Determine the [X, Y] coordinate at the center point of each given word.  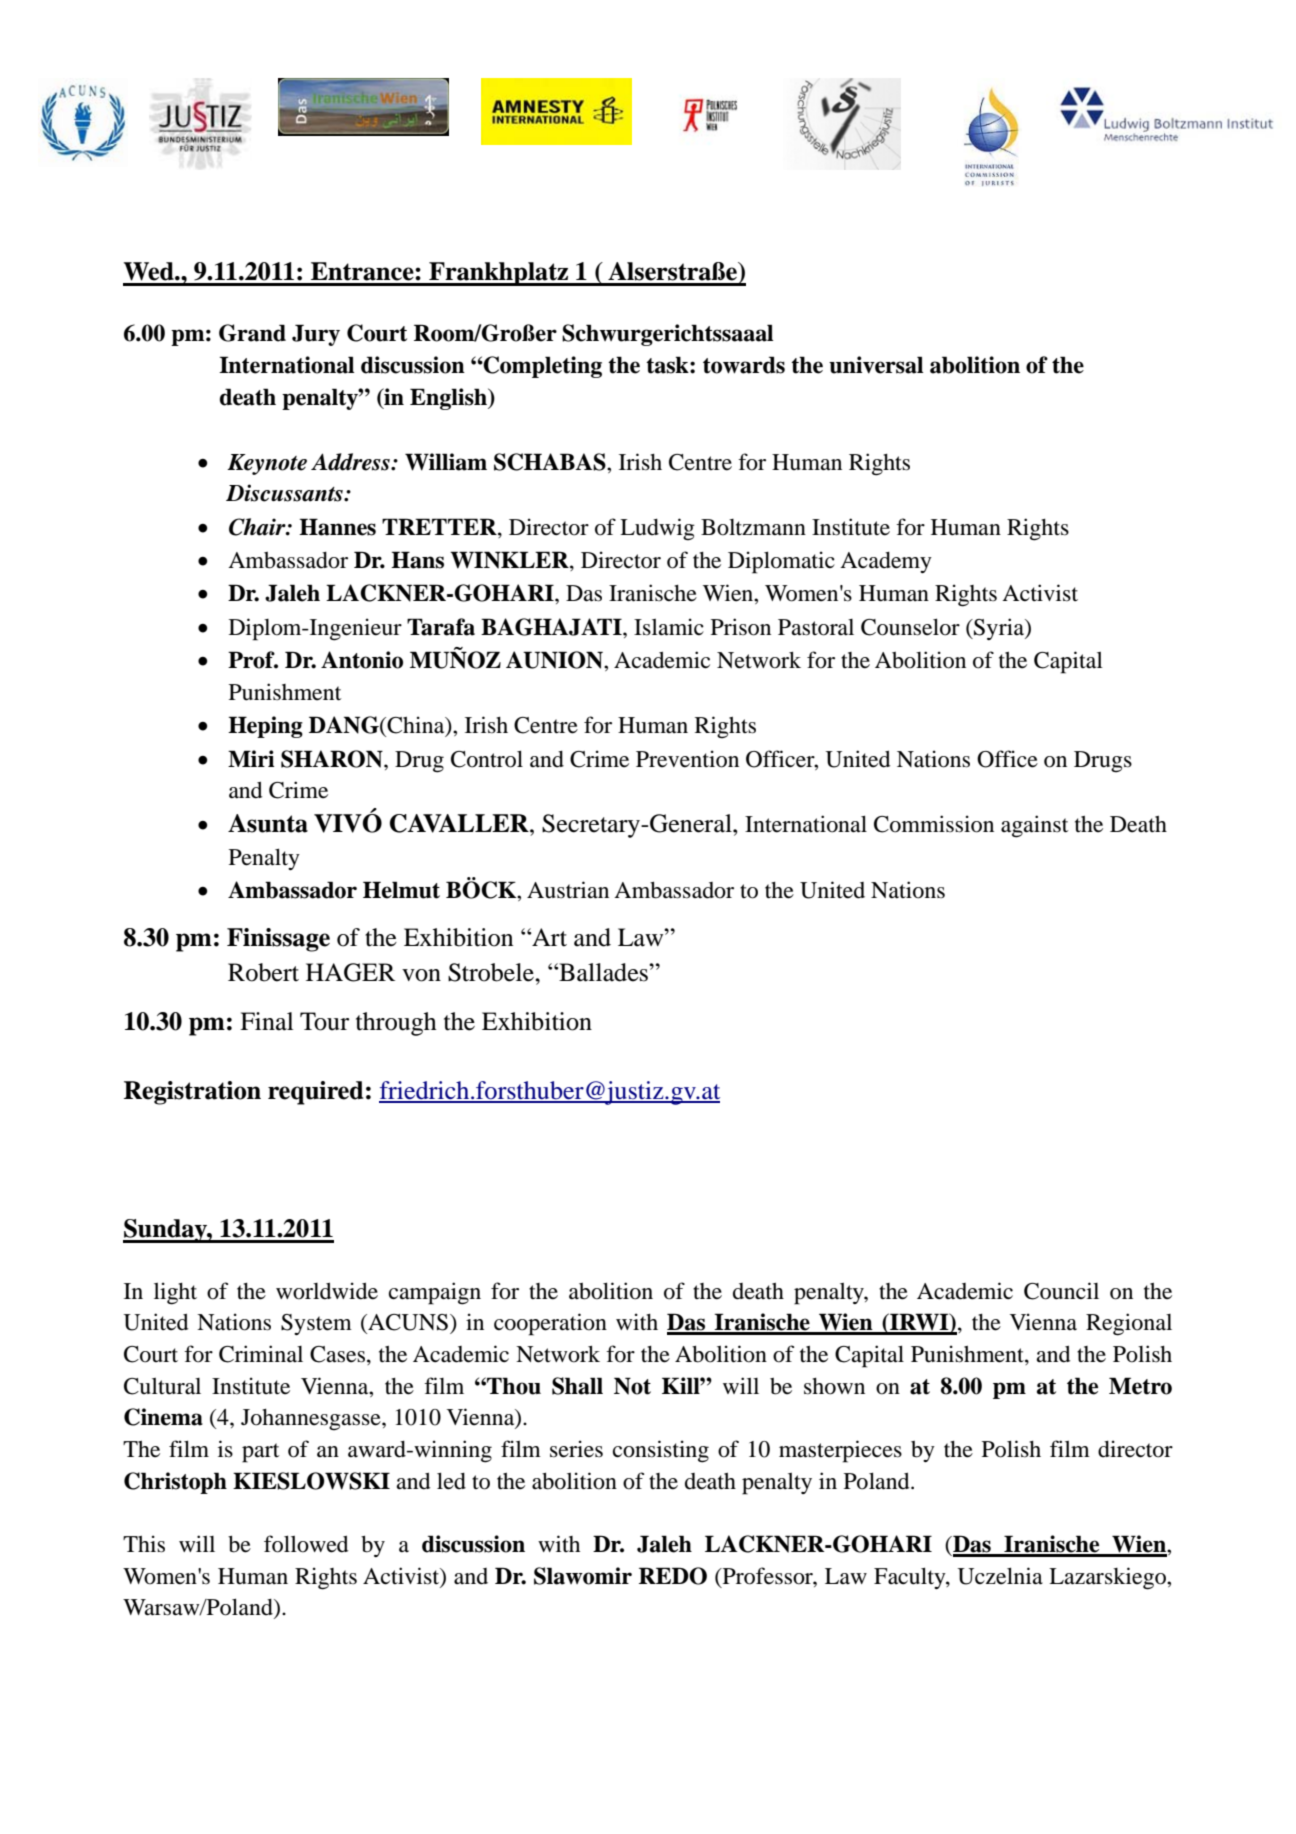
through [396, 1024]
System [316, 1324]
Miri [251, 758]
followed [306, 1544]
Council [1061, 1291]
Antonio [362, 660]
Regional [1129, 1324]
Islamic [669, 627]
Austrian [568, 890]
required [315, 1093]
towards [744, 365]
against [1034, 826]
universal [876, 365]
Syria [999, 629]
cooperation [550, 1324]
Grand [252, 333]
